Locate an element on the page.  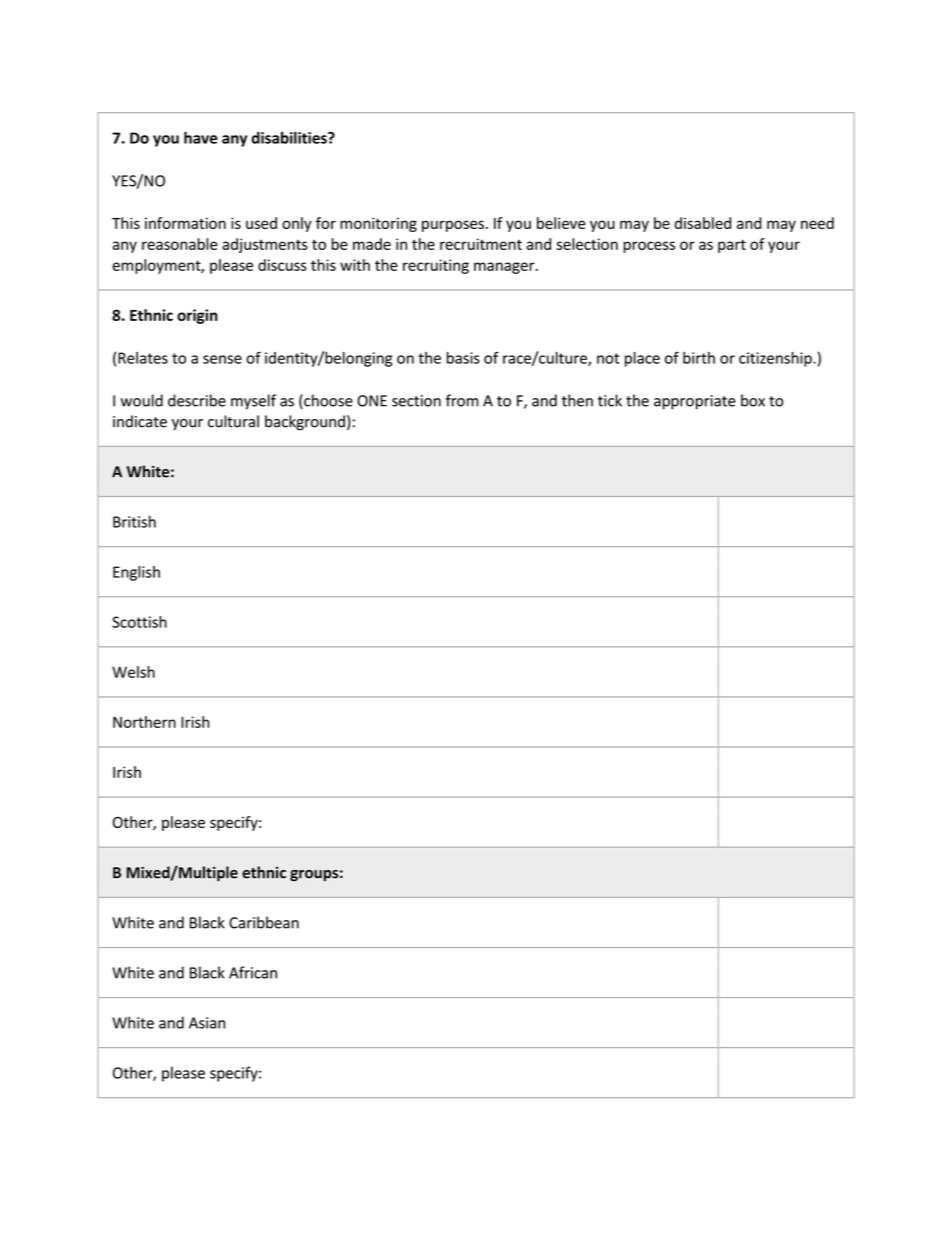
Caribbean is located at coordinates (264, 922).
